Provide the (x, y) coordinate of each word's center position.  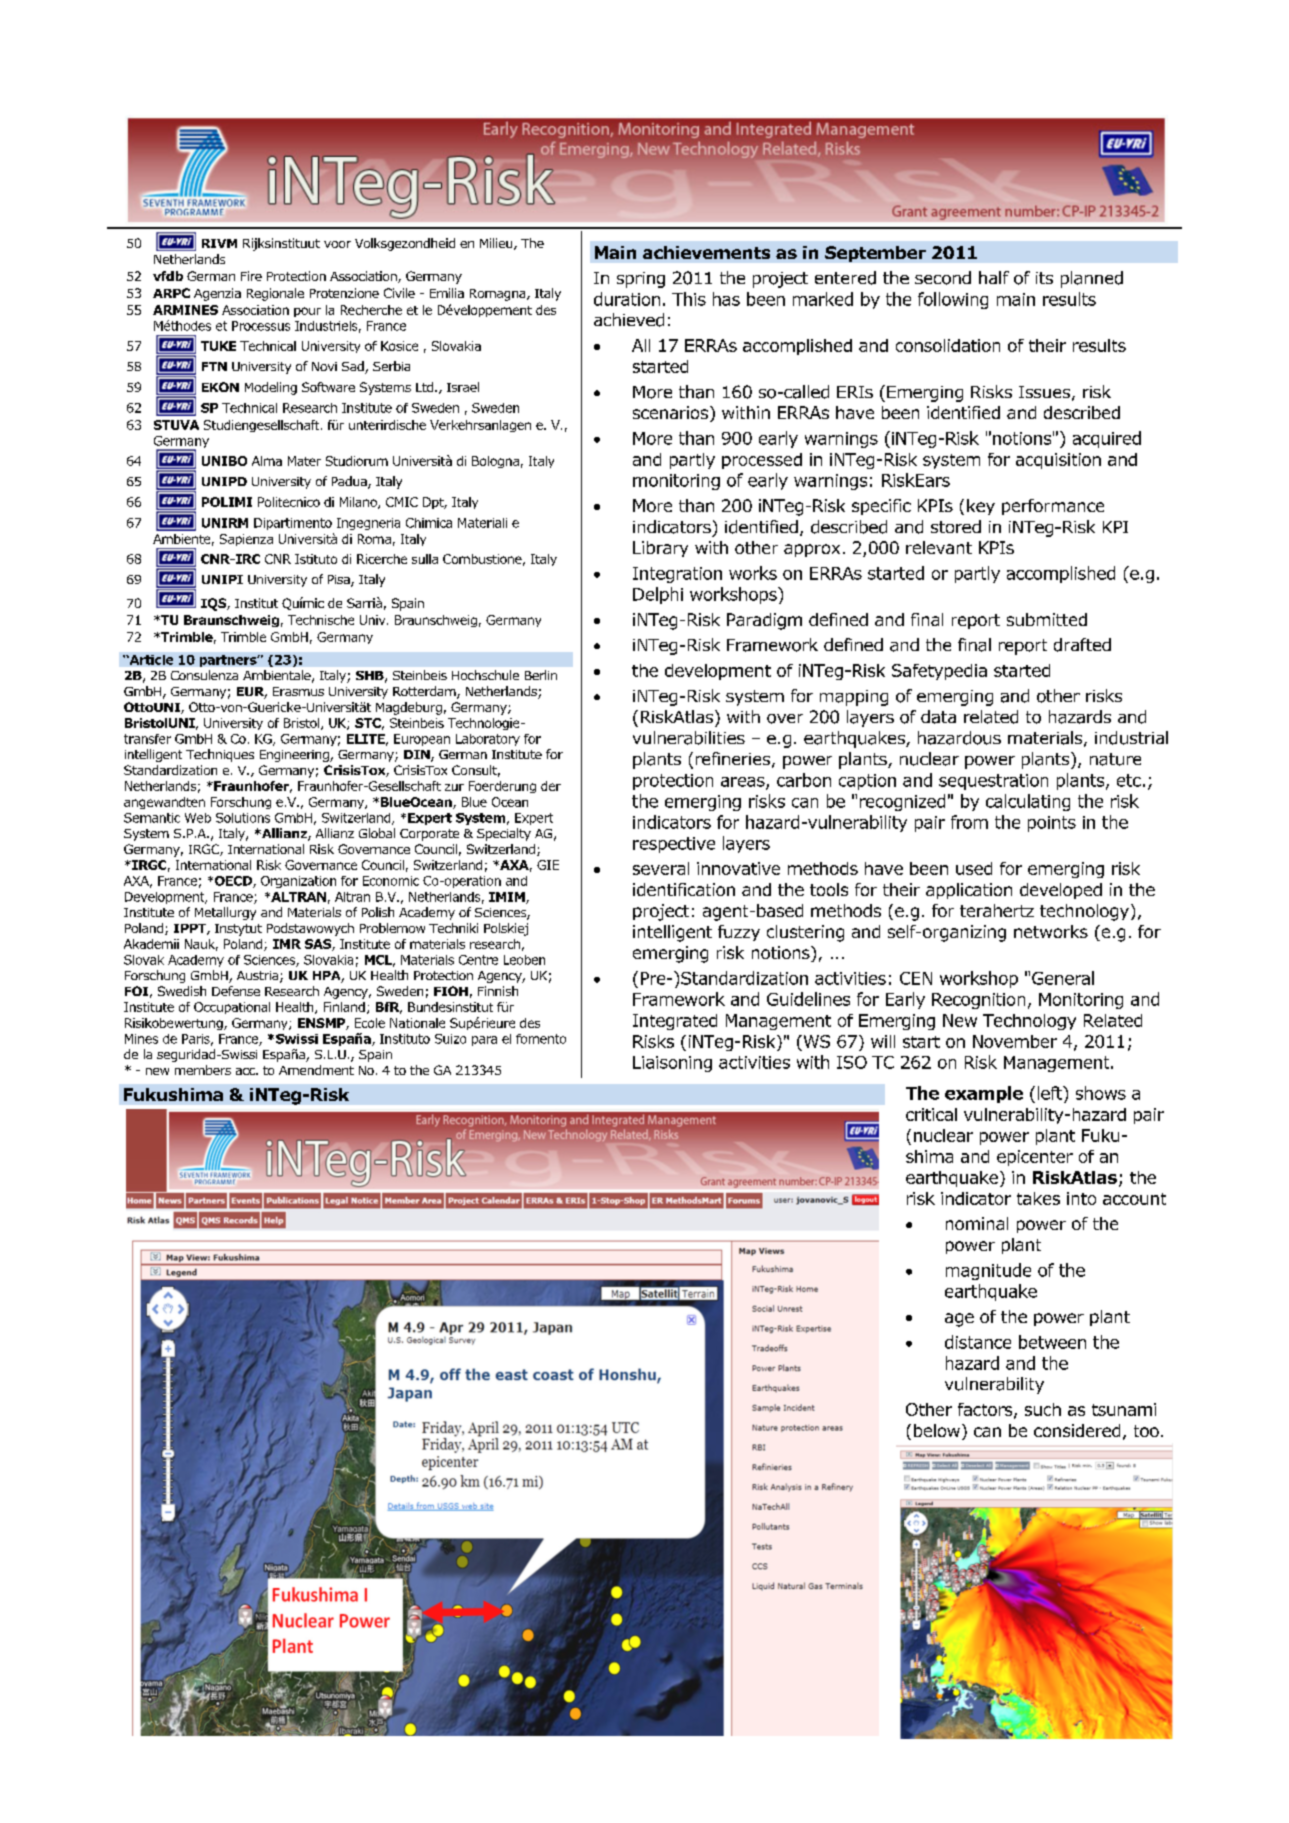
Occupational (232, 1008)
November (1015, 1041)
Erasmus (298, 691)
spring (641, 280)
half (994, 277)
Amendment (316, 1070)
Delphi (658, 595)
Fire (251, 276)
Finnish (498, 991)
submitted (1047, 619)
